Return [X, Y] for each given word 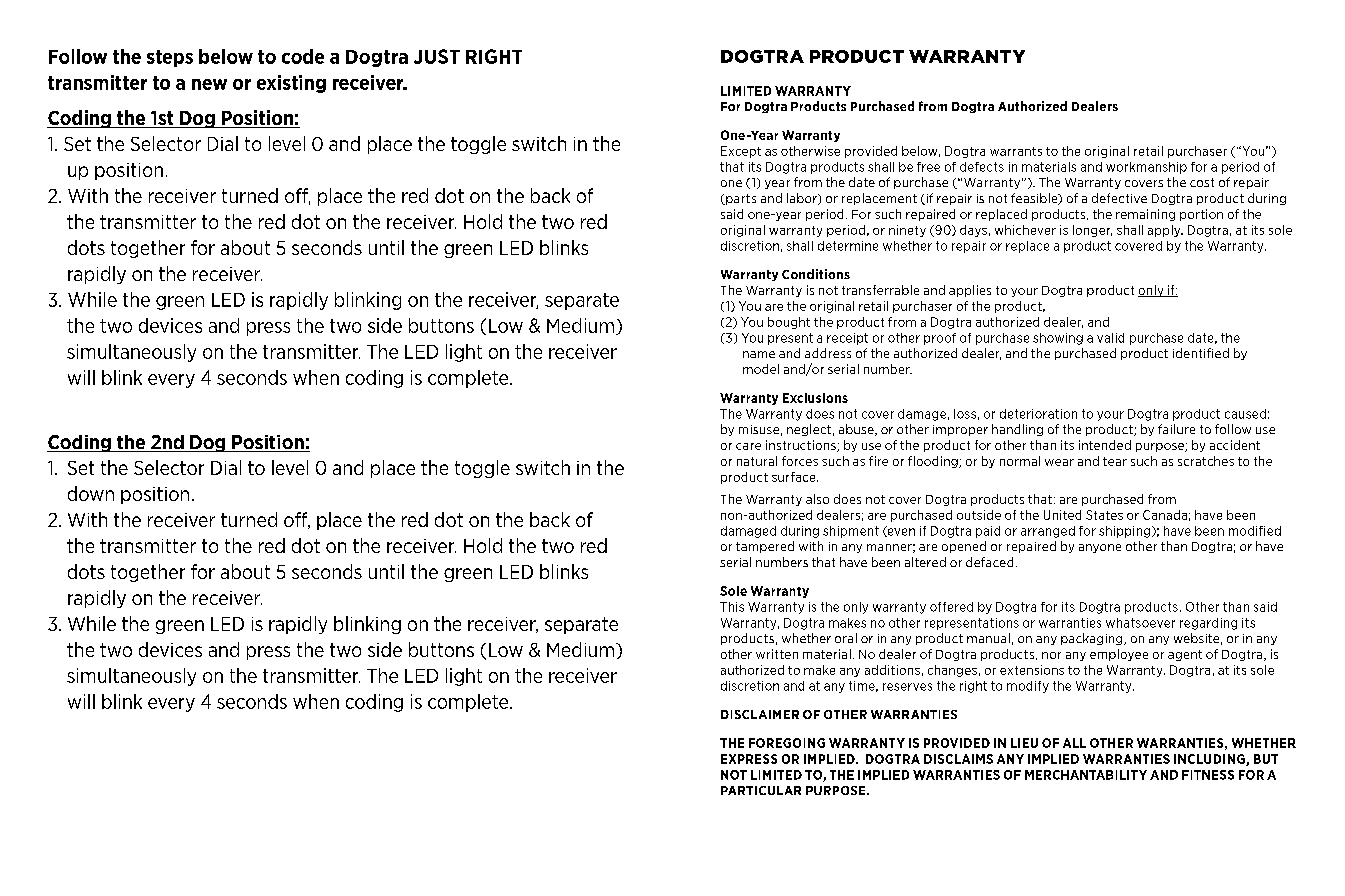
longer [1092, 231]
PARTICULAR [761, 790]
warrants [1016, 151]
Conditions [816, 274]
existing [291, 84]
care [748, 446]
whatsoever [1140, 623]
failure [1176, 429]
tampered [765, 547]
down [91, 493]
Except [741, 152]
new [209, 84]
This [732, 607]
